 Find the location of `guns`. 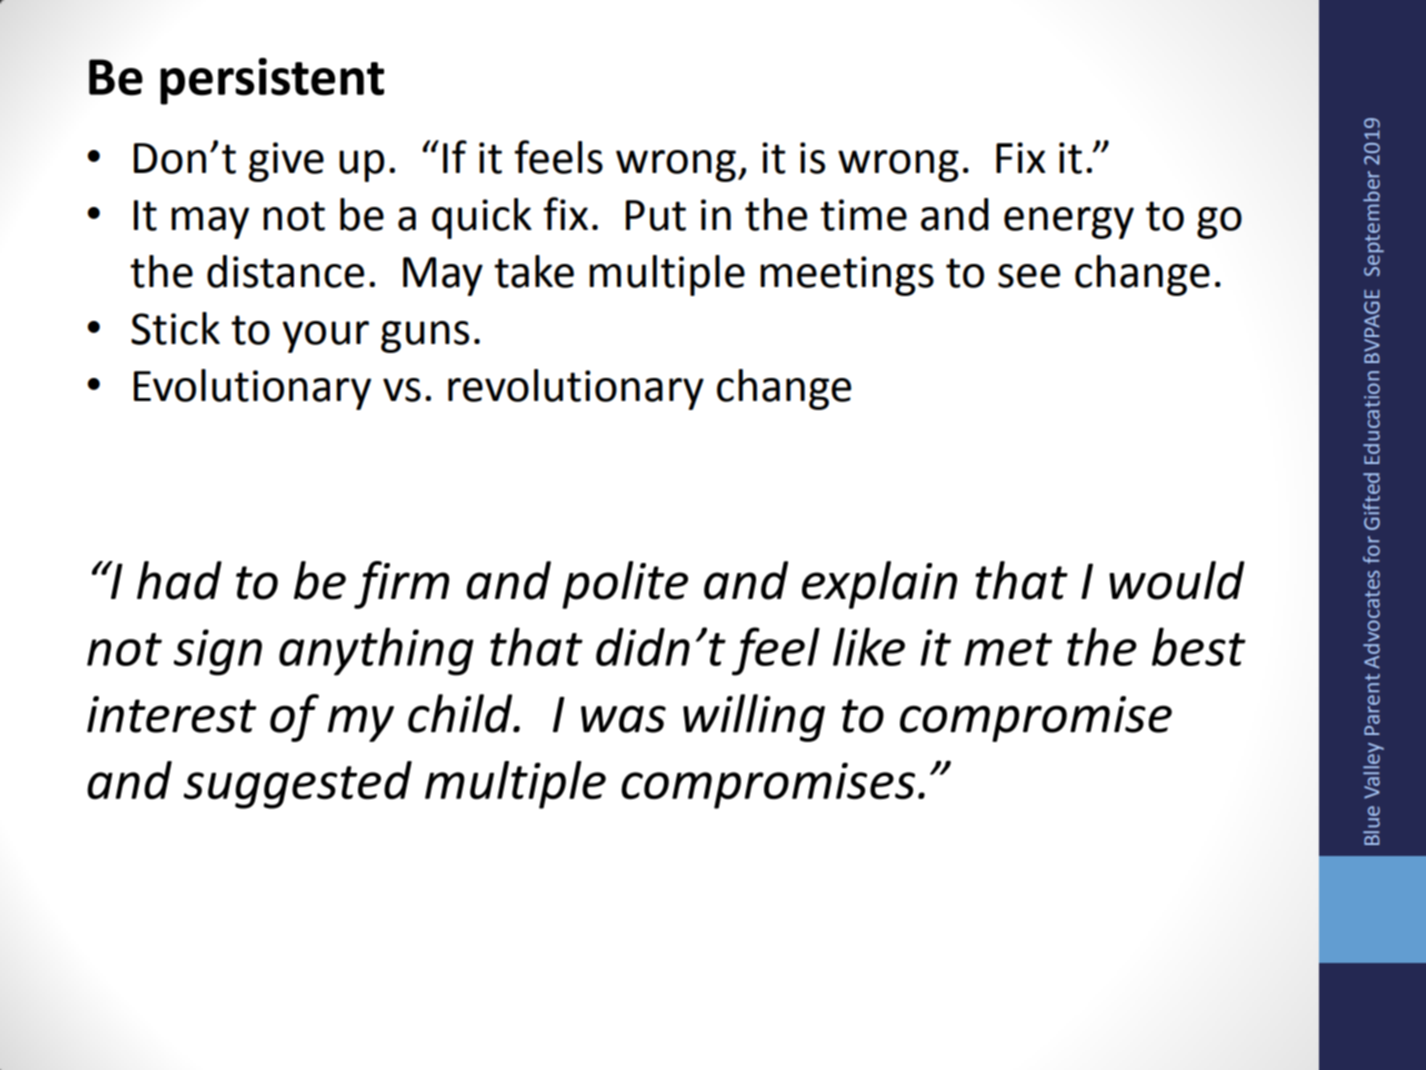

guns is located at coordinates (425, 337).
